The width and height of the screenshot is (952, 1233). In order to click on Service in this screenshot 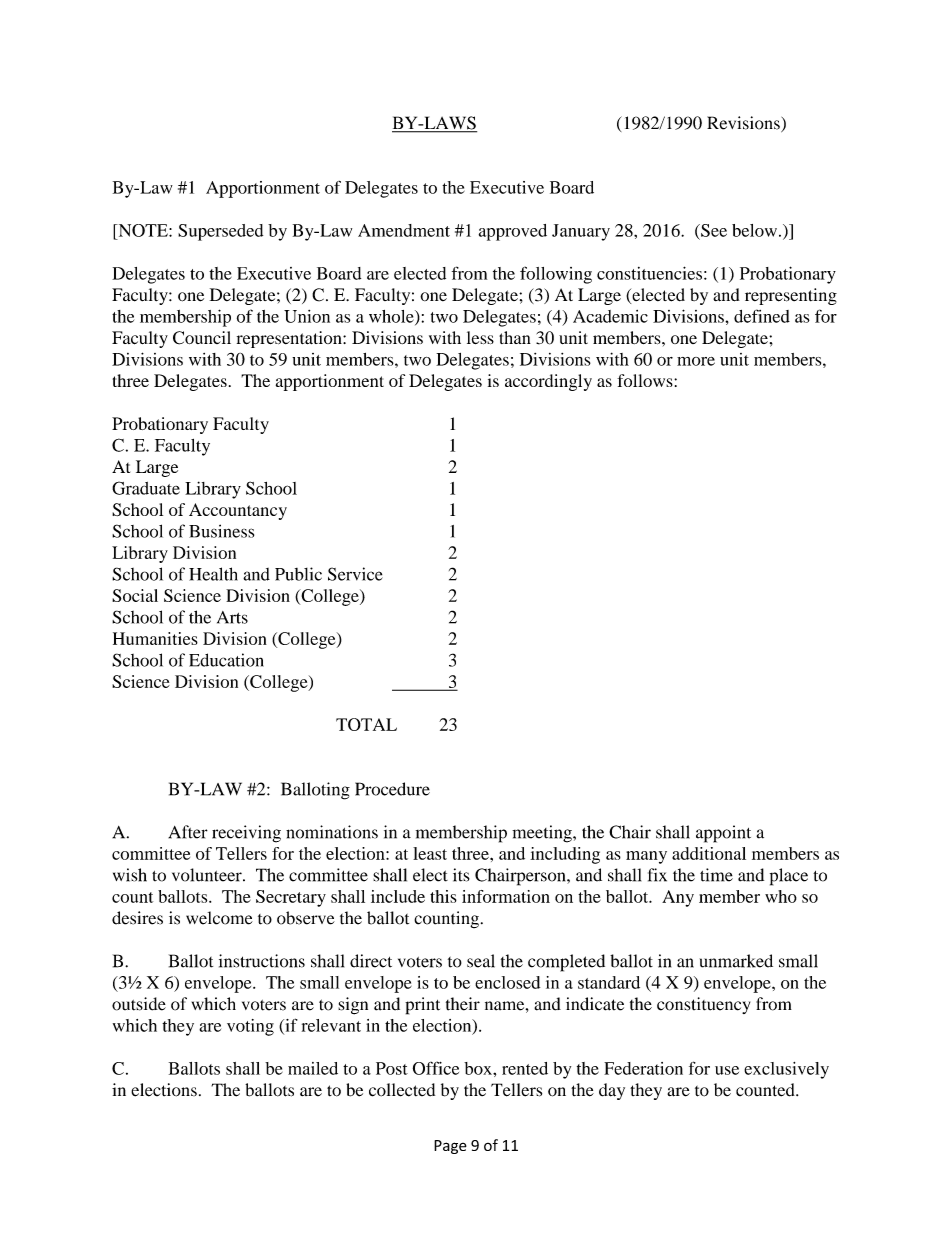, I will do `click(355, 574)`.
